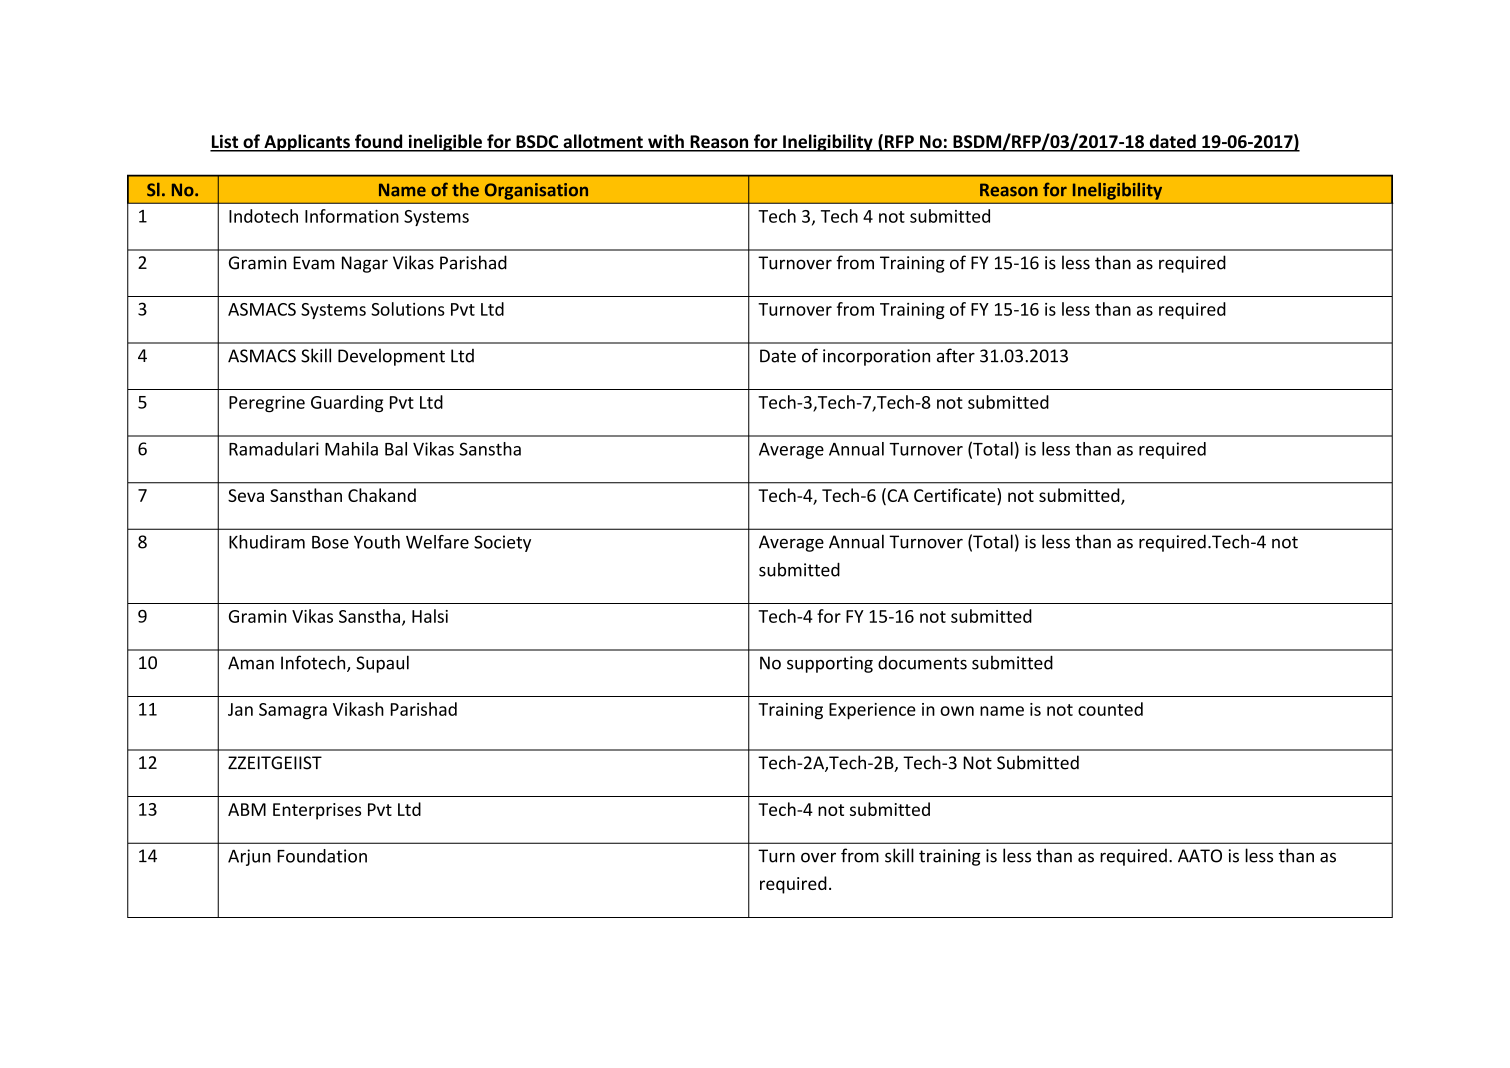 The width and height of the document is (1510, 1068). Describe the element at coordinates (956, 496) in the document. I see `Certificate` at that location.
